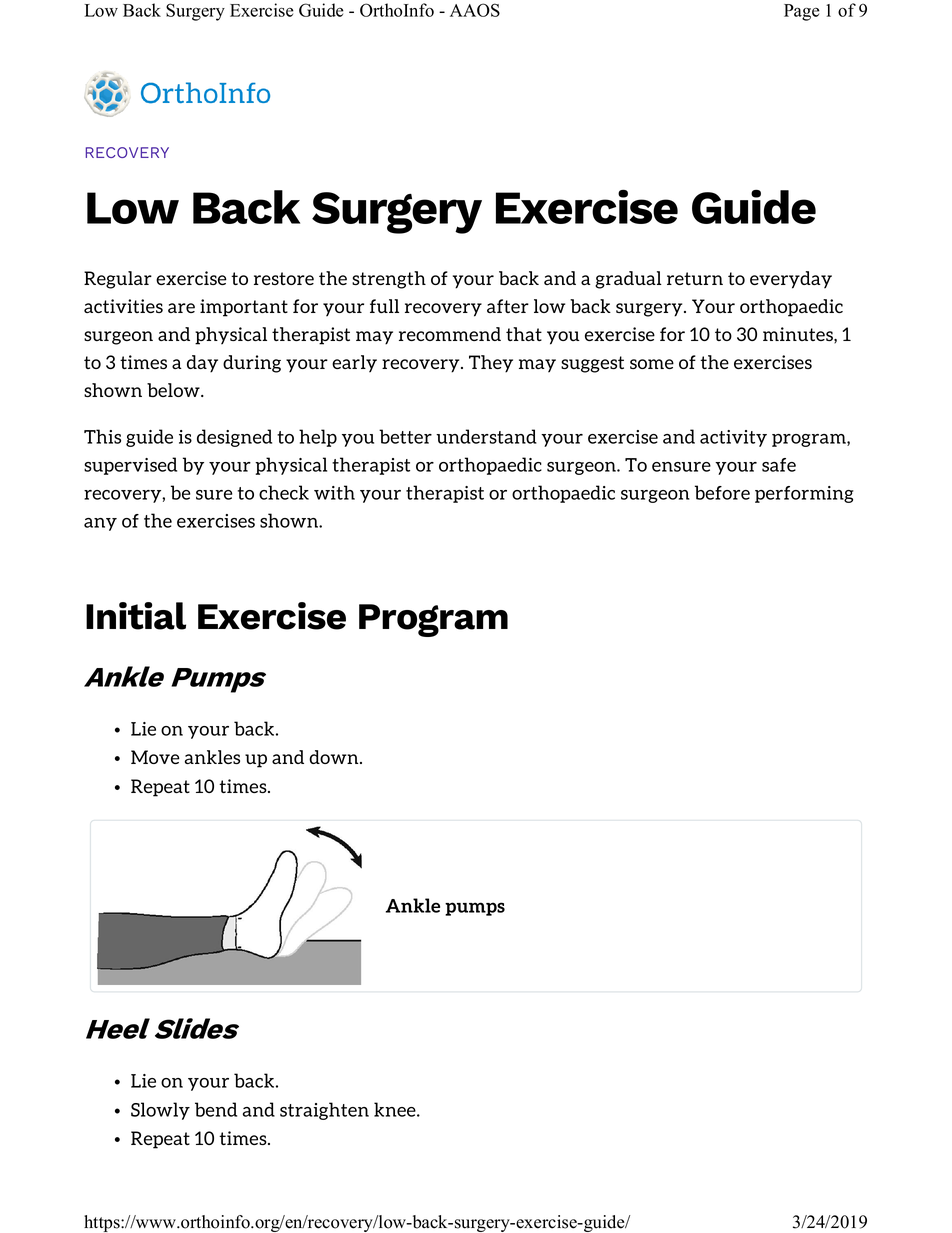 This image has height=1233, width=952. I want to click on down, so click(335, 757).
